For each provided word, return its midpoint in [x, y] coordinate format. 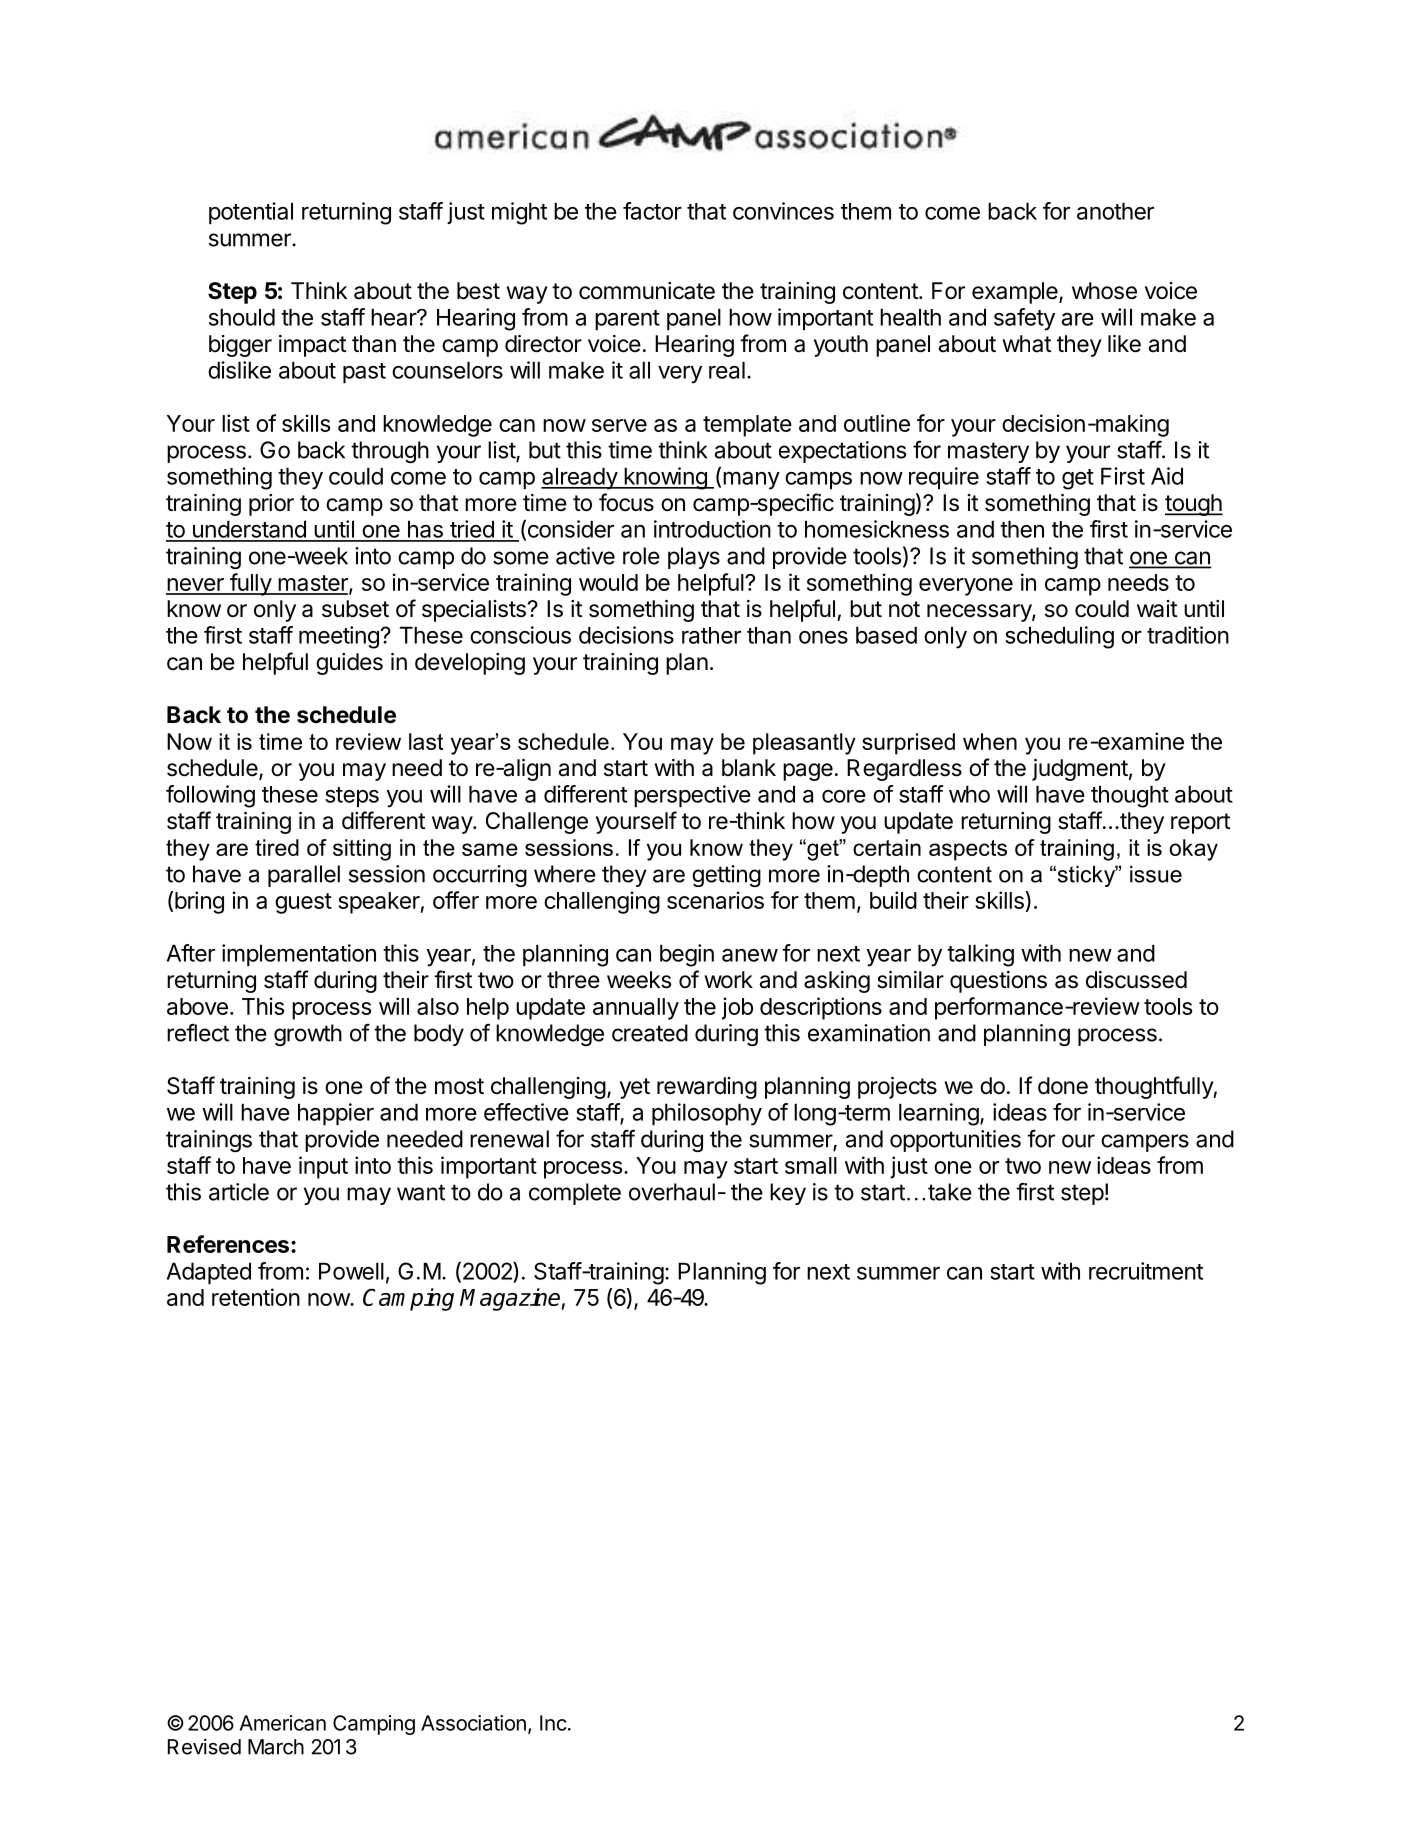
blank [749, 768]
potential [251, 213]
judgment [1080, 770]
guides [349, 664]
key [788, 1194]
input [323, 1167]
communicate [647, 291]
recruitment [1146, 1271]
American [283, 1723]
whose [1104, 291]
